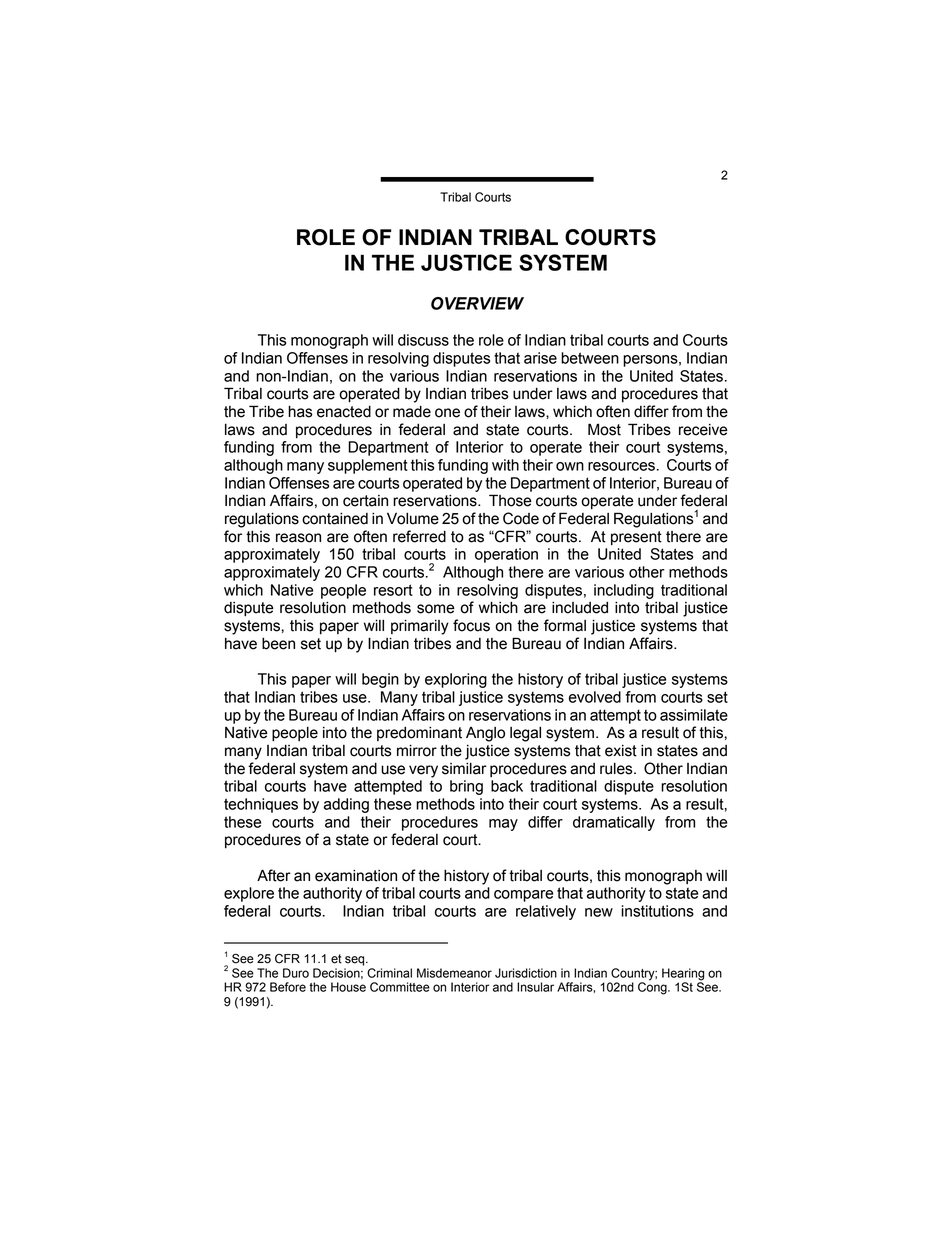  What do you see at coordinates (471, 625) in the document?
I see `focus` at bounding box center [471, 625].
